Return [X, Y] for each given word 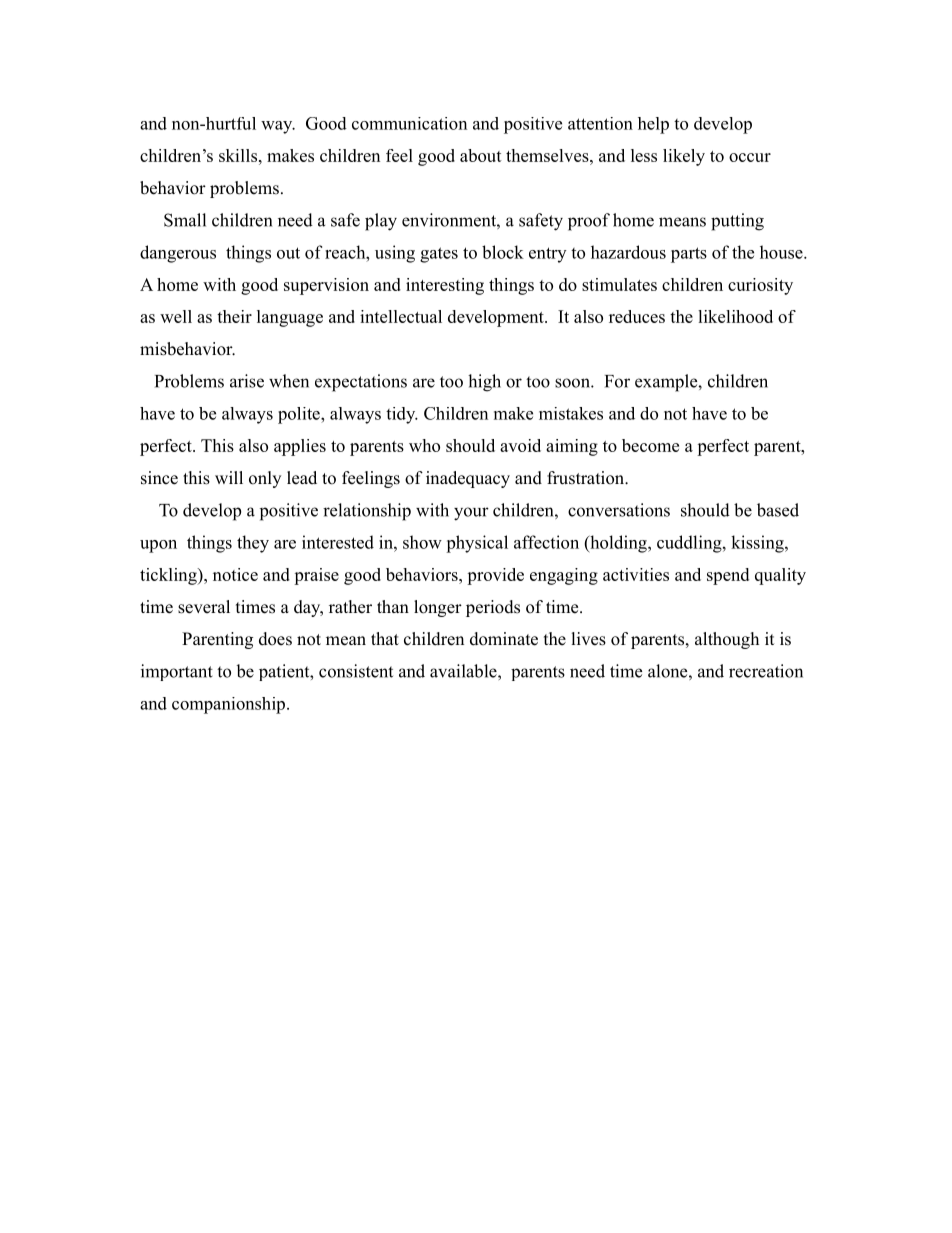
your [471, 514]
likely [684, 157]
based [778, 510]
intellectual [401, 316]
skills [238, 155]
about [481, 155]
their [234, 316]
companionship [228, 705]
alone [667, 671]
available [464, 671]
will [229, 477]
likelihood [735, 316]
